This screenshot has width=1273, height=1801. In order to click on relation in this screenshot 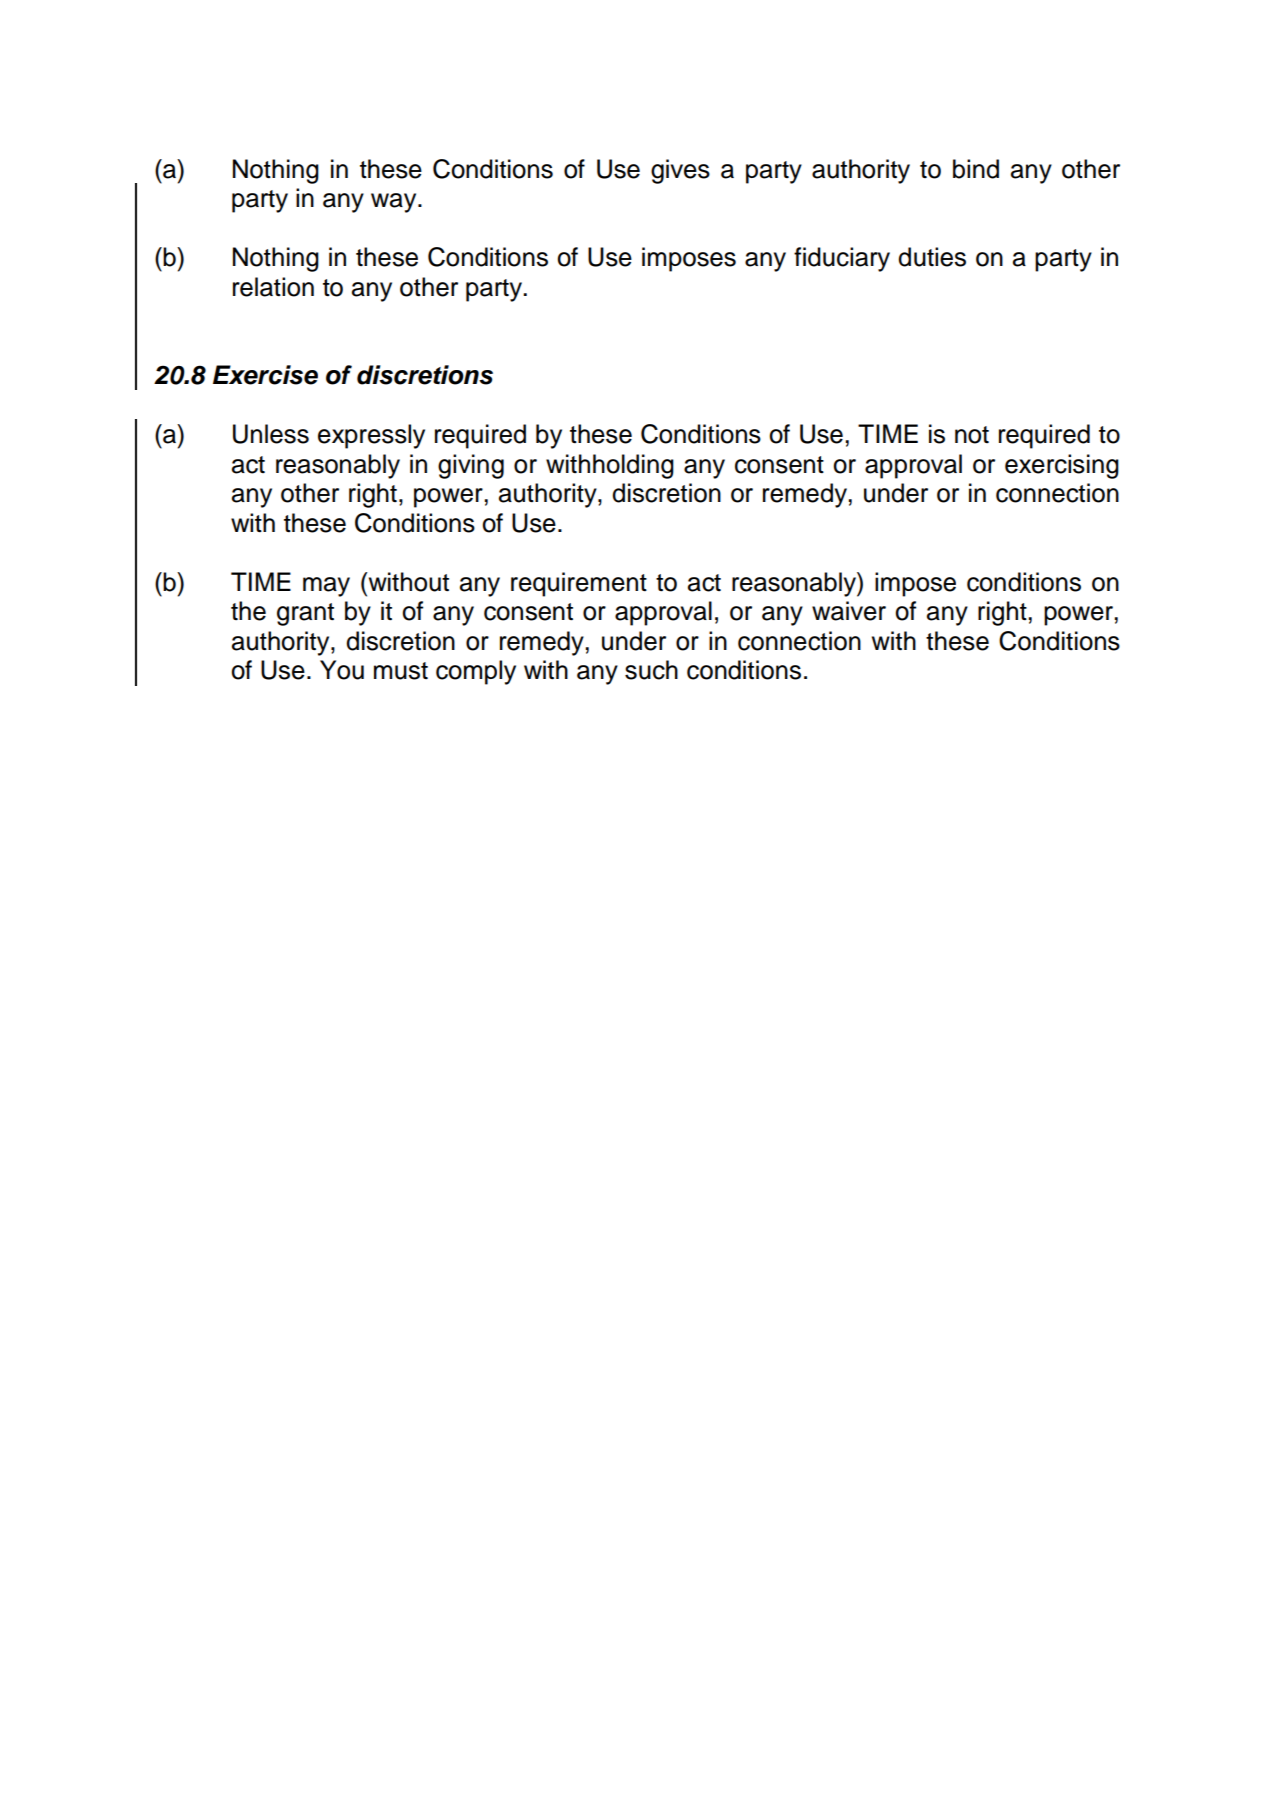, I will do `click(273, 287)`.
